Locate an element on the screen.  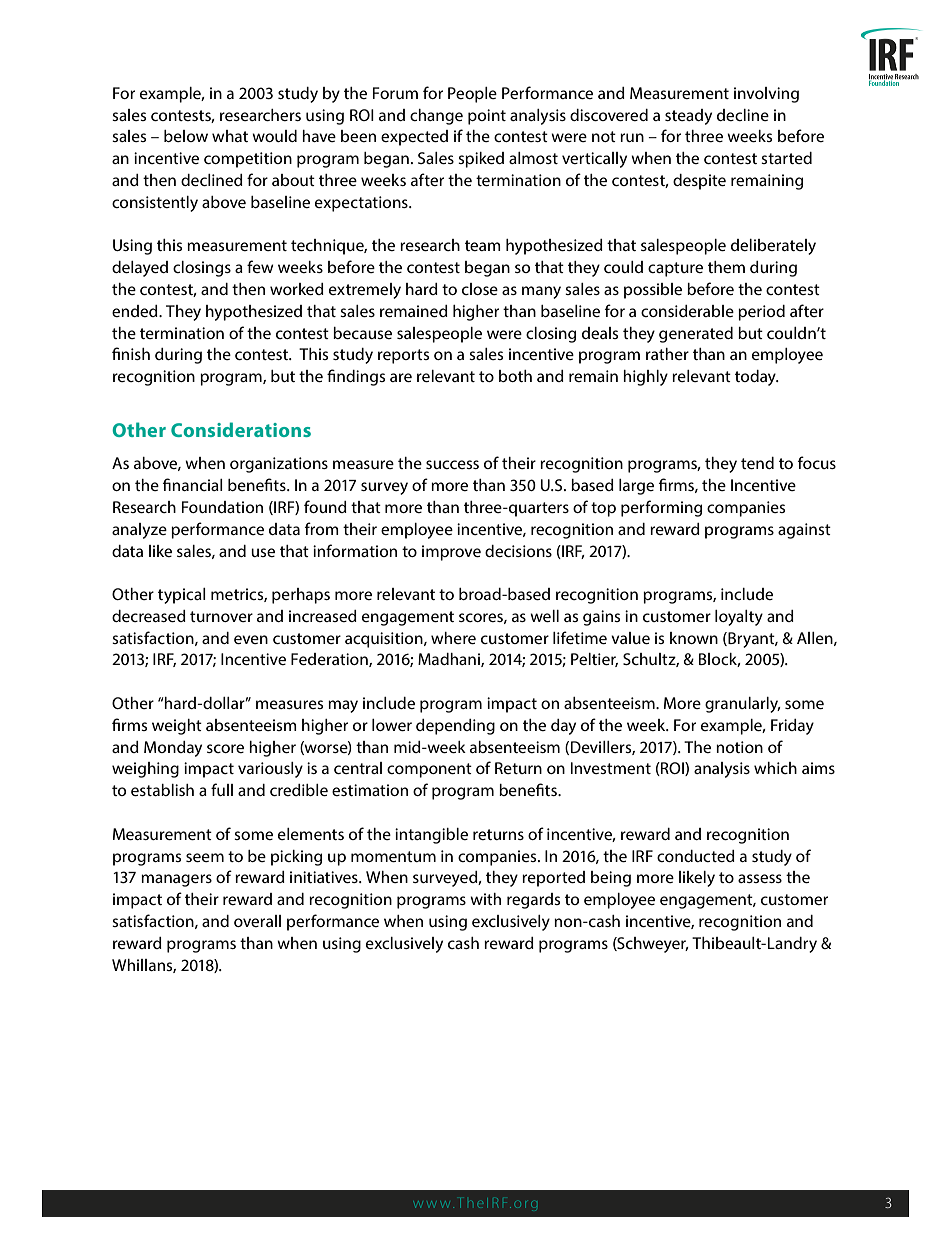
notion is located at coordinates (739, 747).
